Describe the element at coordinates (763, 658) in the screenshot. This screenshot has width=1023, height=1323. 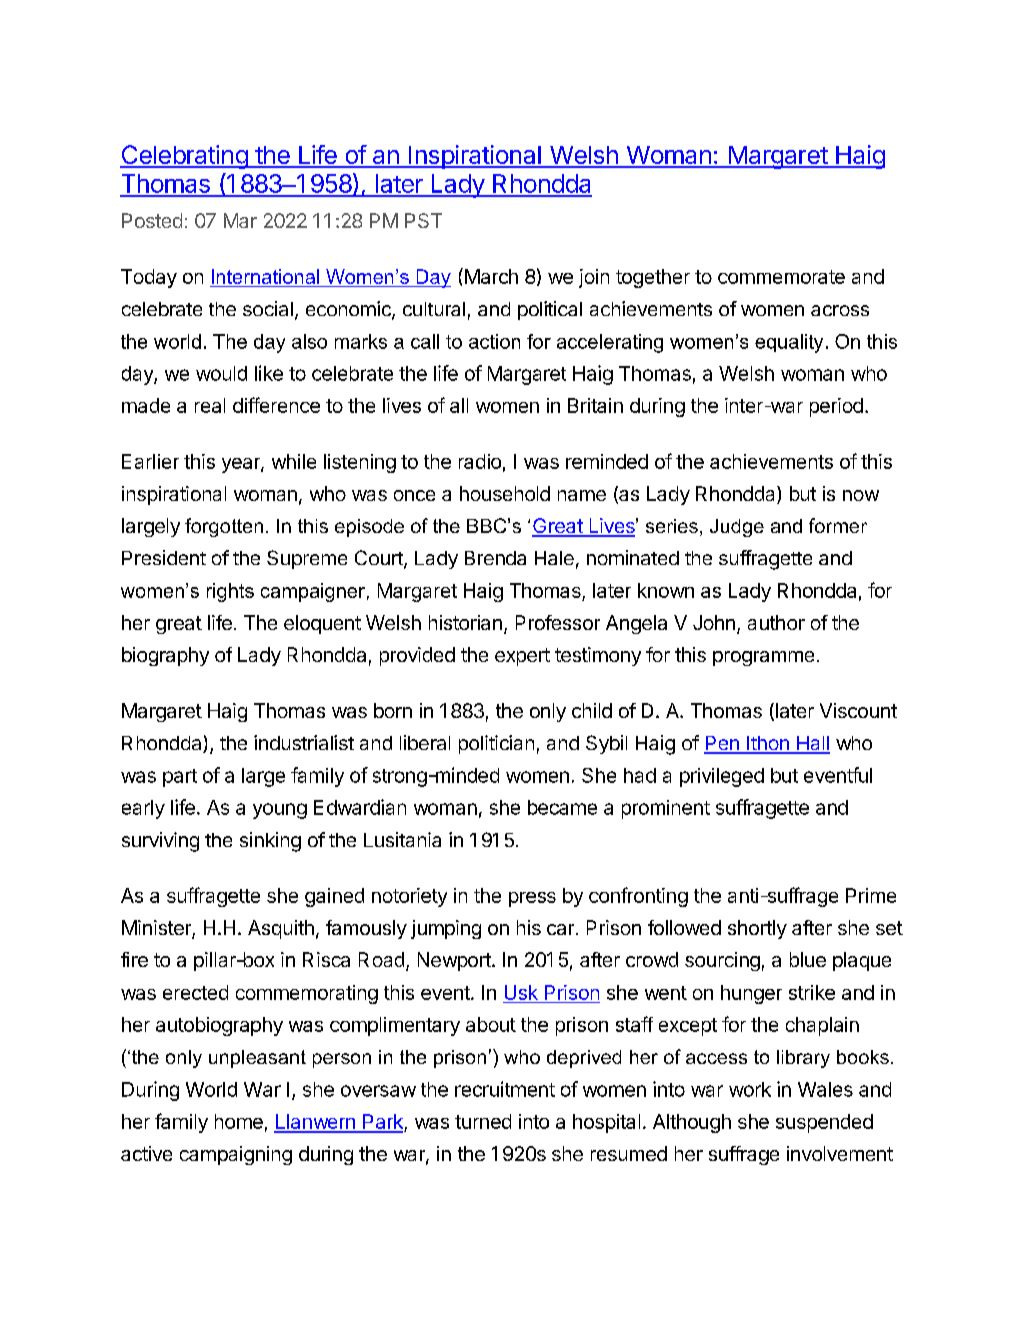
I see `programme` at that location.
